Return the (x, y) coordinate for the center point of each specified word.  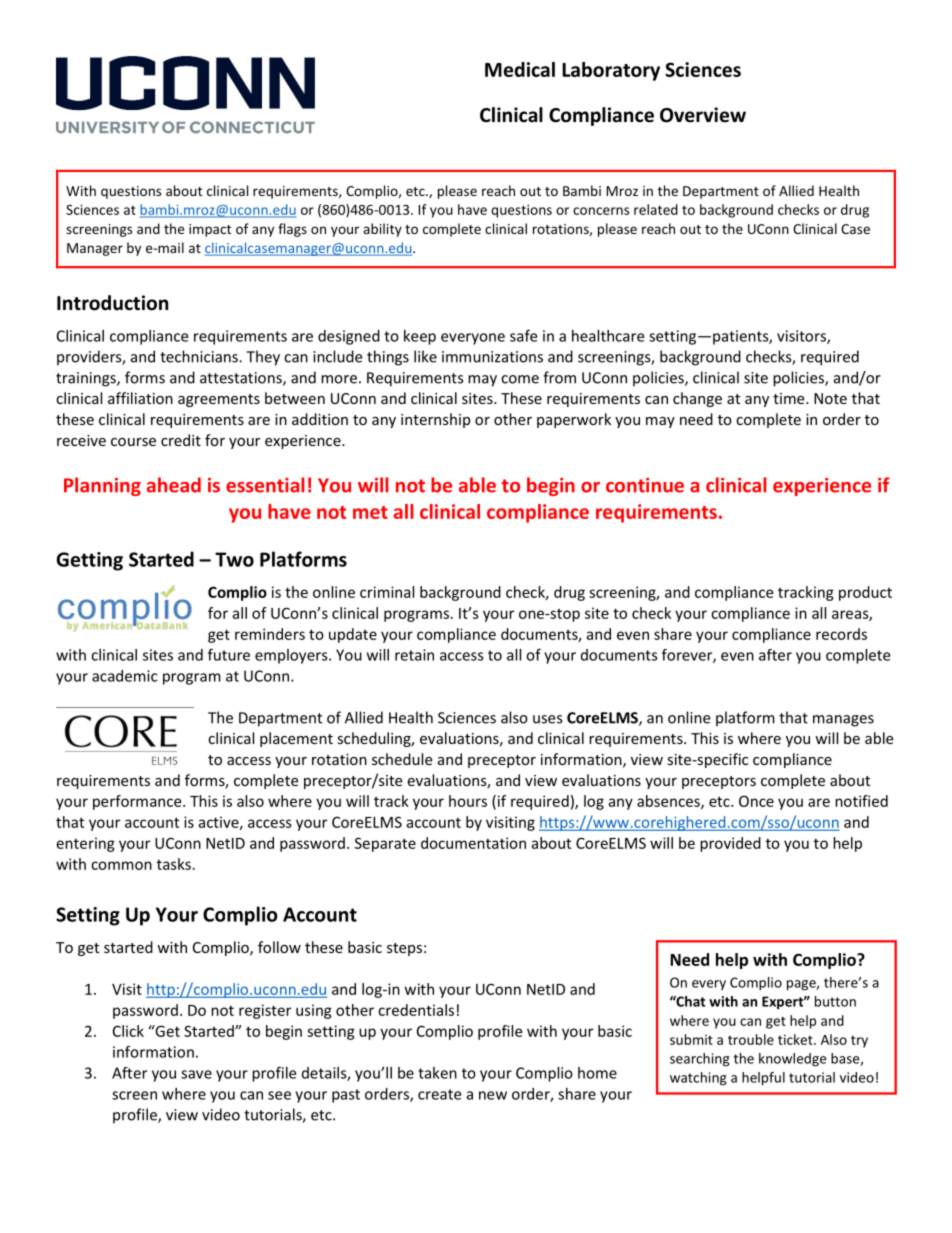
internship (435, 420)
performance (138, 802)
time (790, 398)
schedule (402, 759)
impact (210, 230)
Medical (520, 69)
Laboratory (611, 71)
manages (843, 721)
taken (437, 1073)
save (196, 1074)
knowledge (792, 1060)
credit (181, 440)
